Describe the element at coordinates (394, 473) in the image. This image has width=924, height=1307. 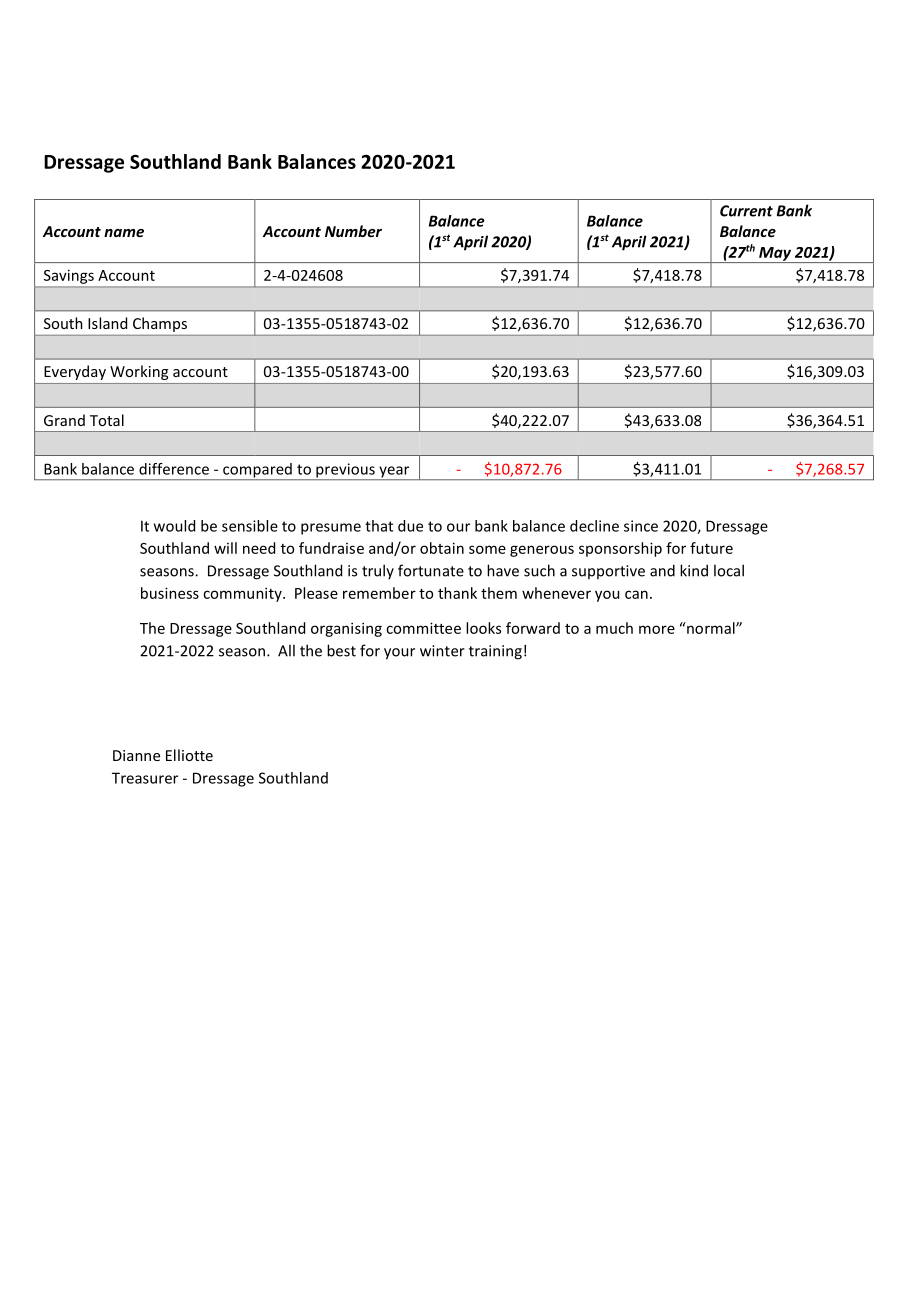
I see `year` at that location.
